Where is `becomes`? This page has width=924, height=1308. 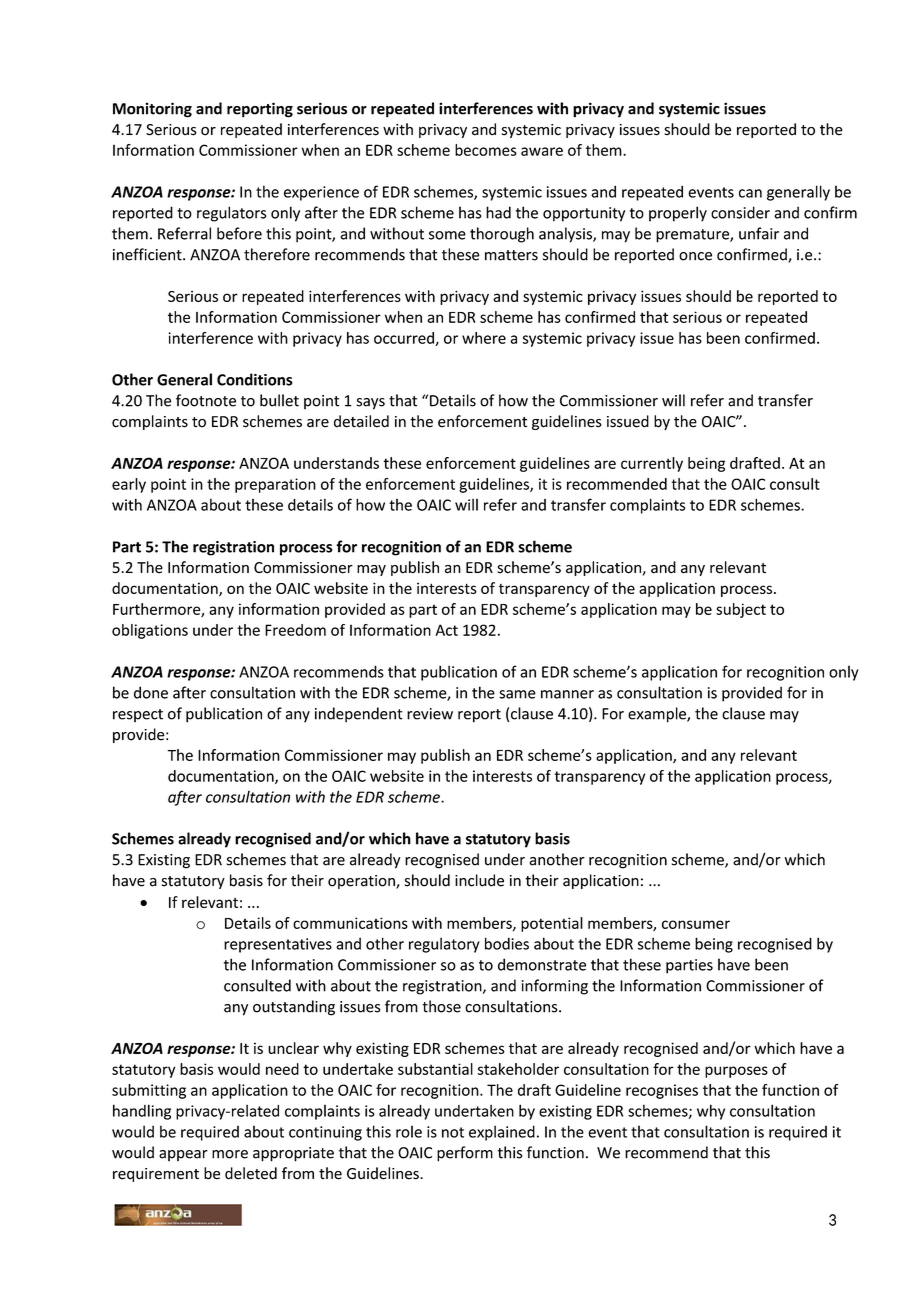
becomes is located at coordinates (486, 150).
